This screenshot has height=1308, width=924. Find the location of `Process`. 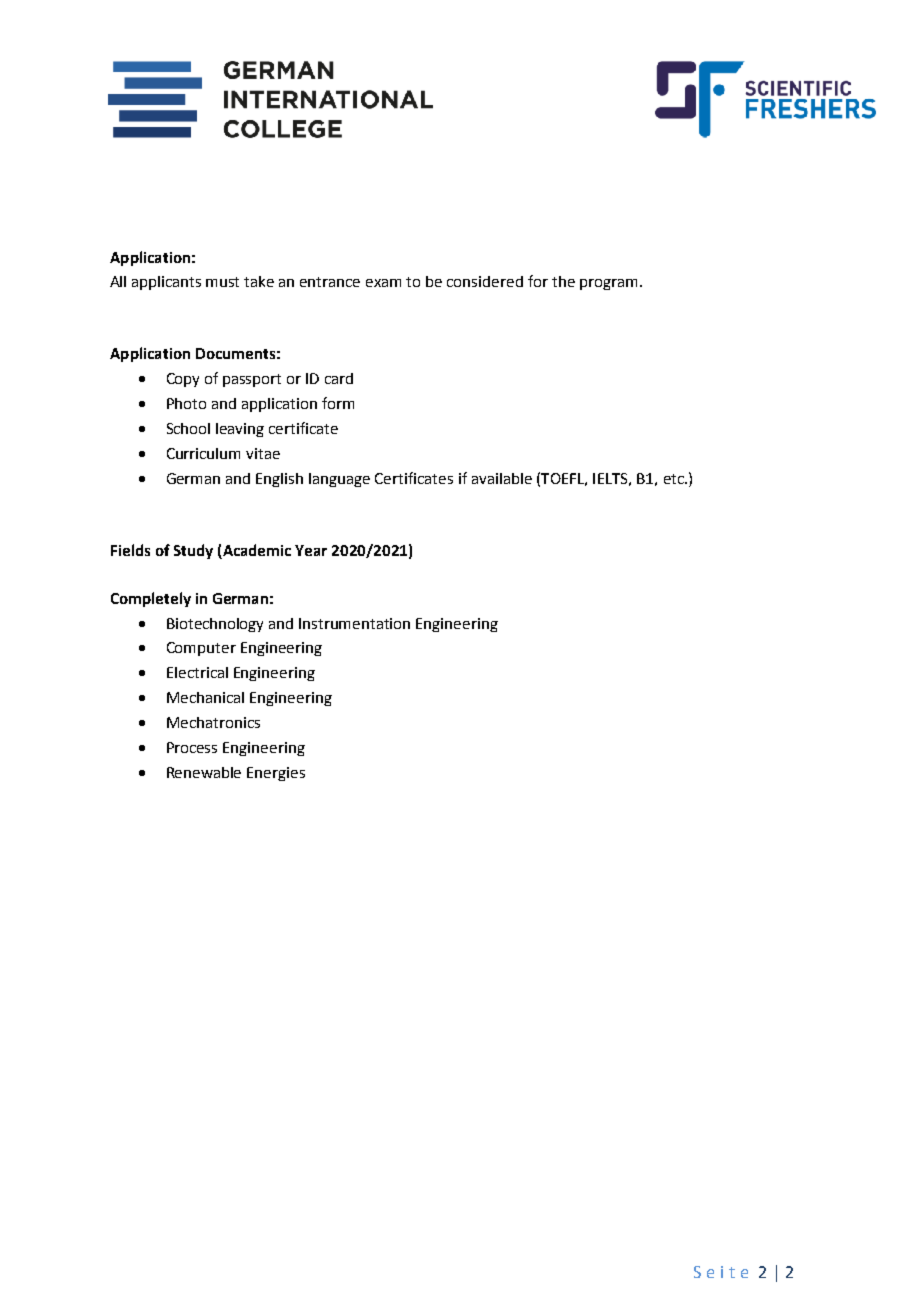

Process is located at coordinates (192, 747).
